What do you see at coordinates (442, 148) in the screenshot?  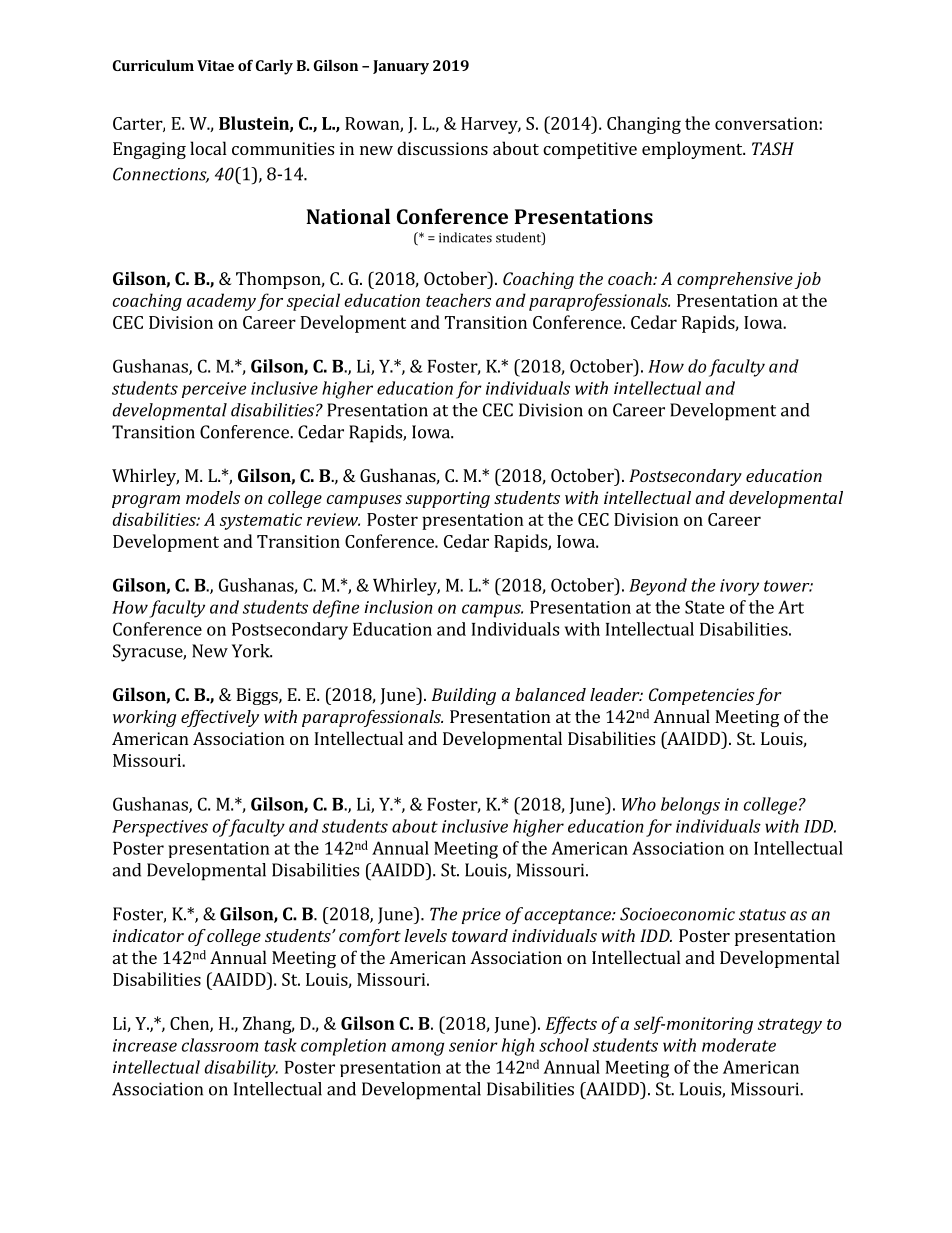 I see `discussions` at bounding box center [442, 148].
